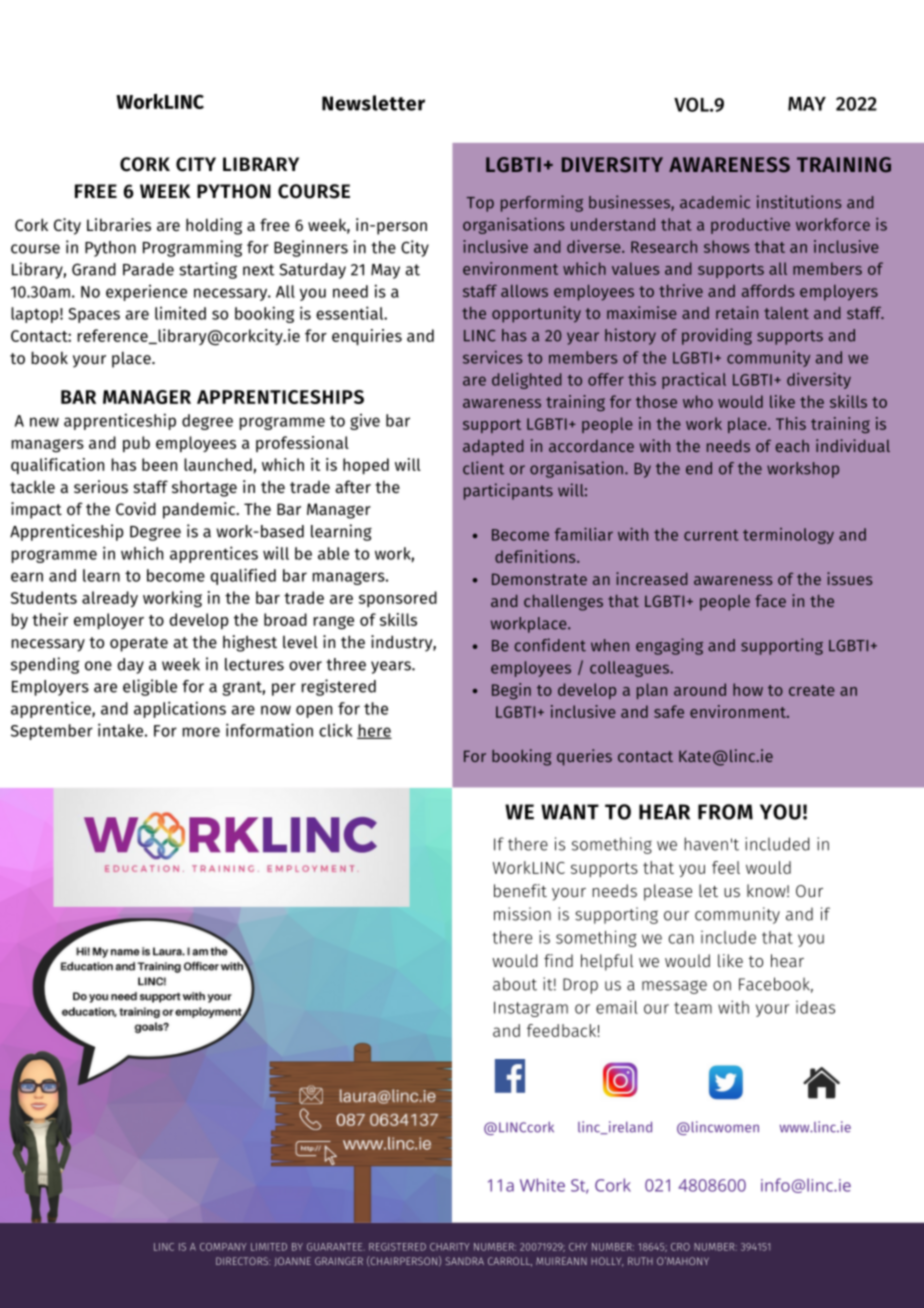  Describe the element at coordinates (223, 1247) in the image. I see `COMPANY` at that location.
